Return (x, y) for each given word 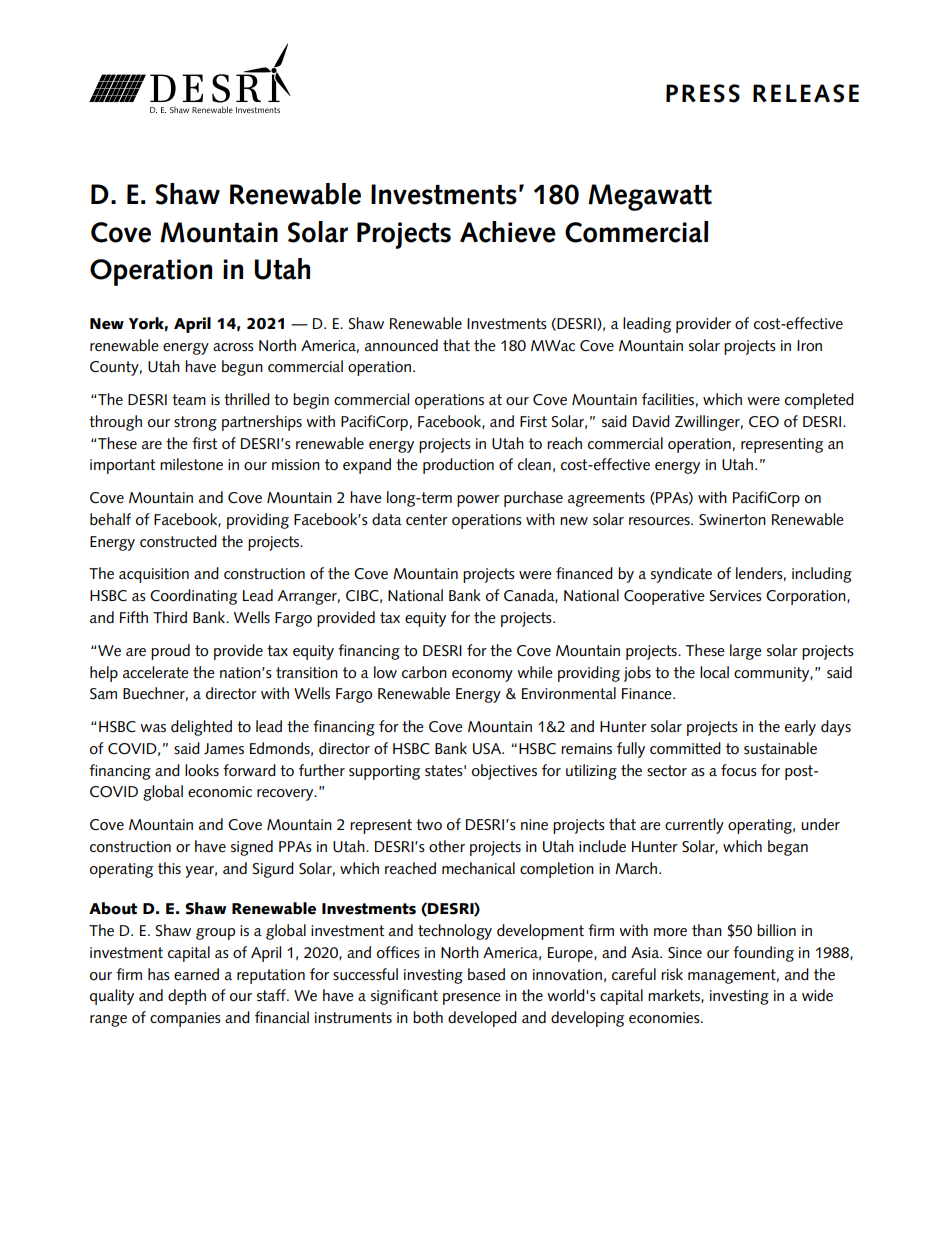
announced (401, 345)
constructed (178, 541)
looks (202, 770)
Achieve (508, 232)
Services (736, 596)
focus (739, 770)
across (233, 347)
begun (242, 368)
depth (187, 997)
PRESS (703, 93)
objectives (504, 772)
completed (819, 401)
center (427, 520)
